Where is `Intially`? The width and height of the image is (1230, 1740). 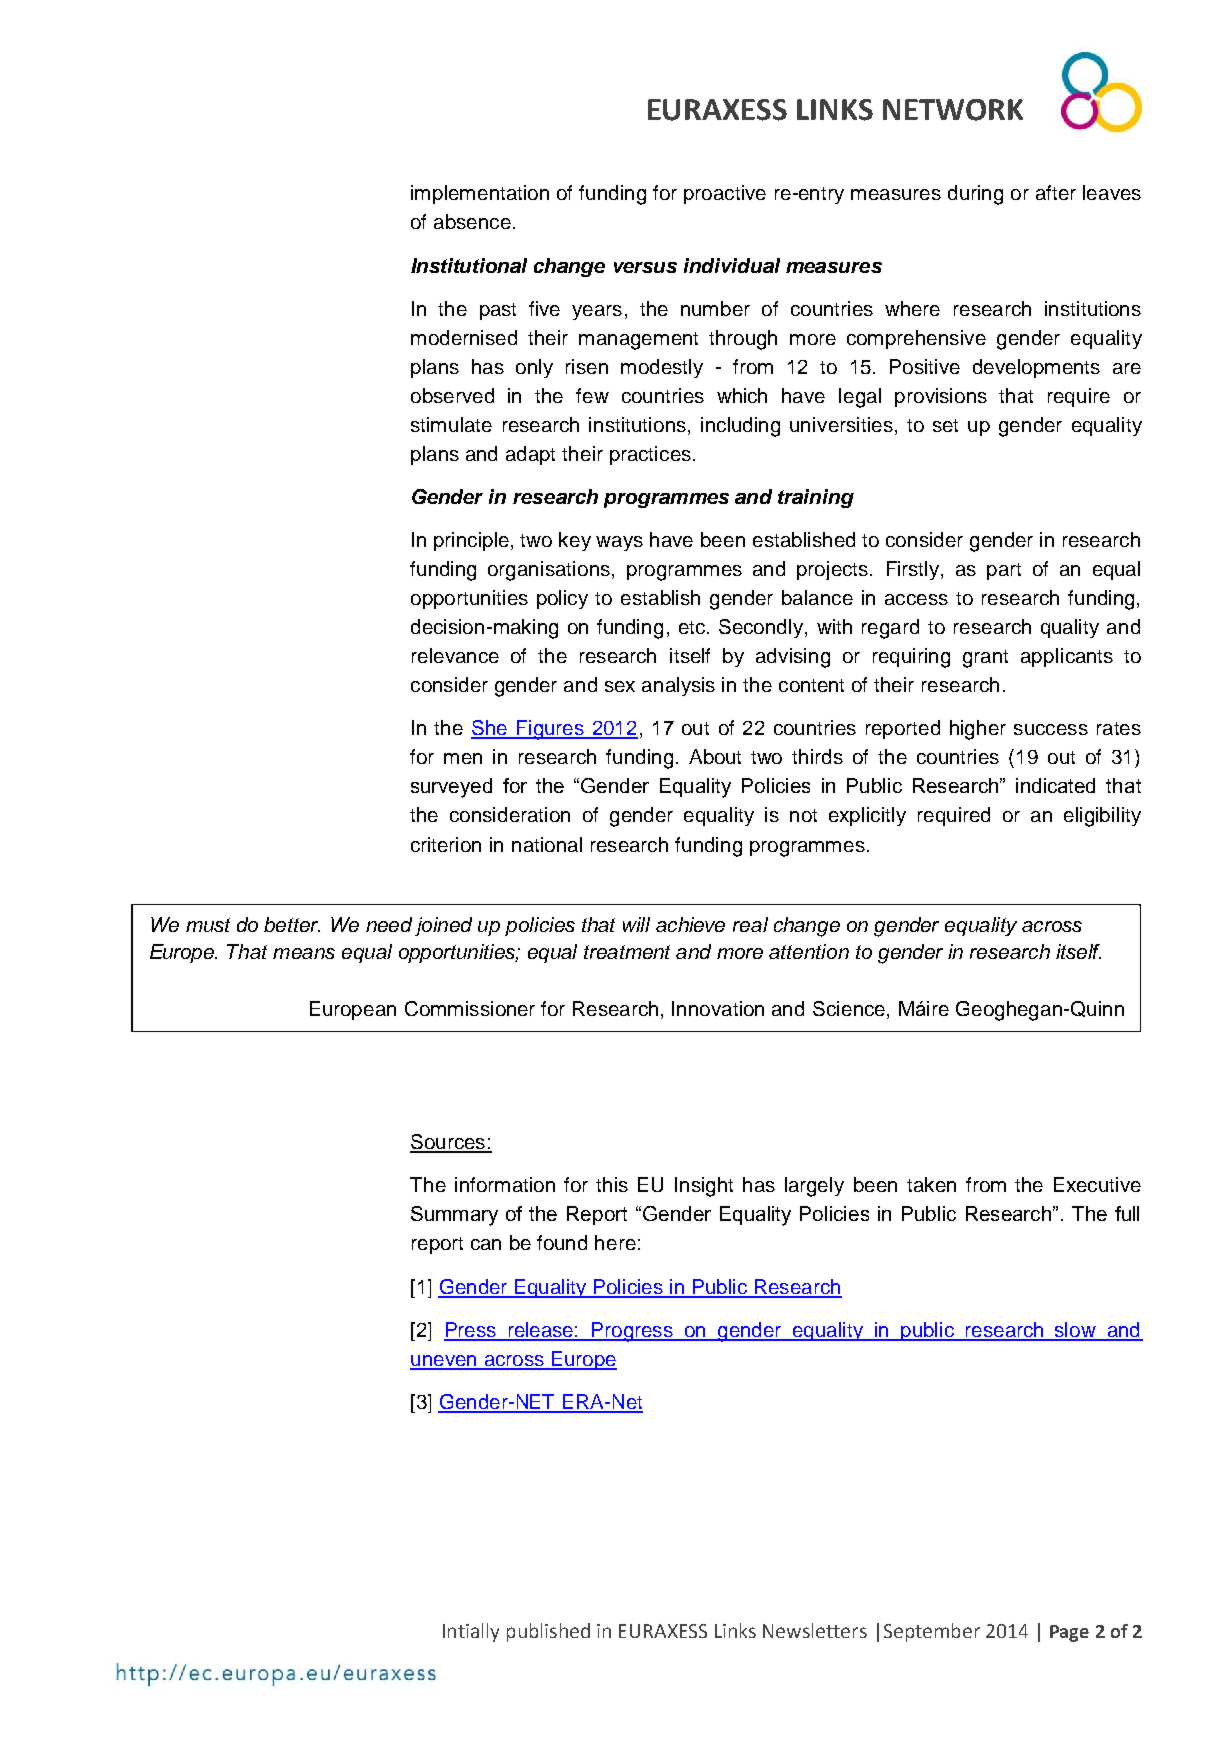
Intially is located at coordinates (471, 1632).
